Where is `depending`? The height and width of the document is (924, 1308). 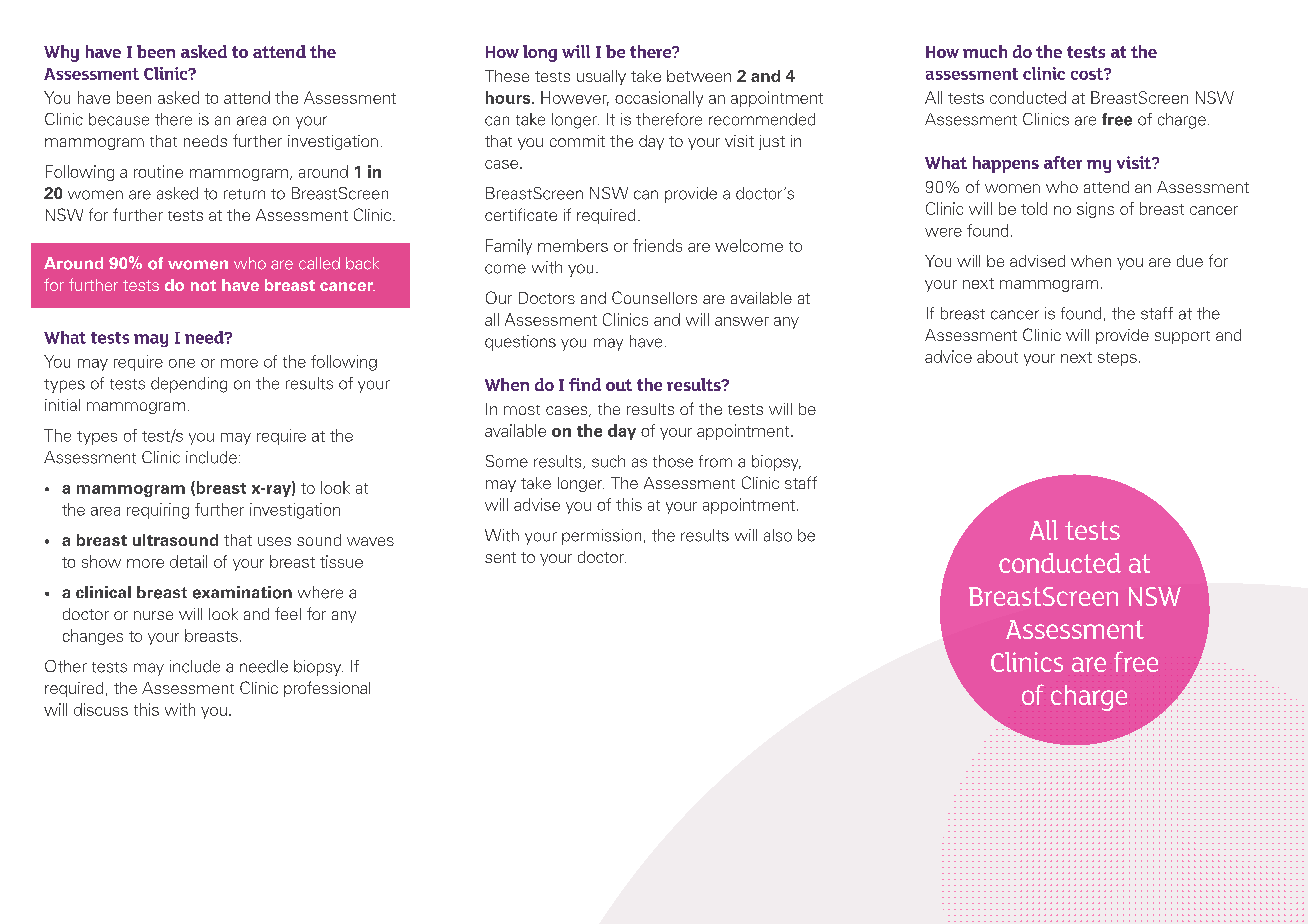 depending is located at coordinates (189, 385).
